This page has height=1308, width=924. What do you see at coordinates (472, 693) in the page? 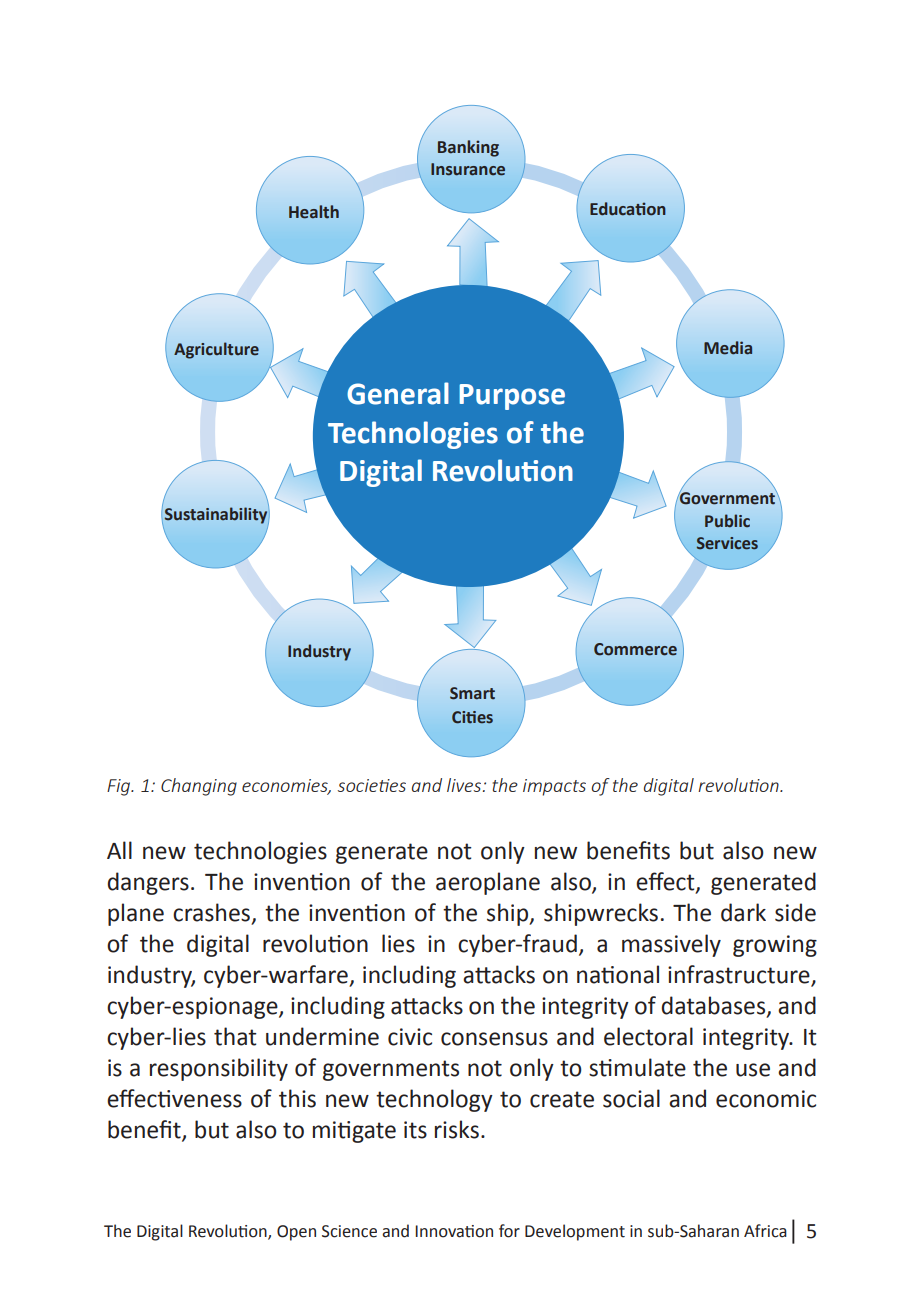
I see `Smart` at bounding box center [472, 693].
